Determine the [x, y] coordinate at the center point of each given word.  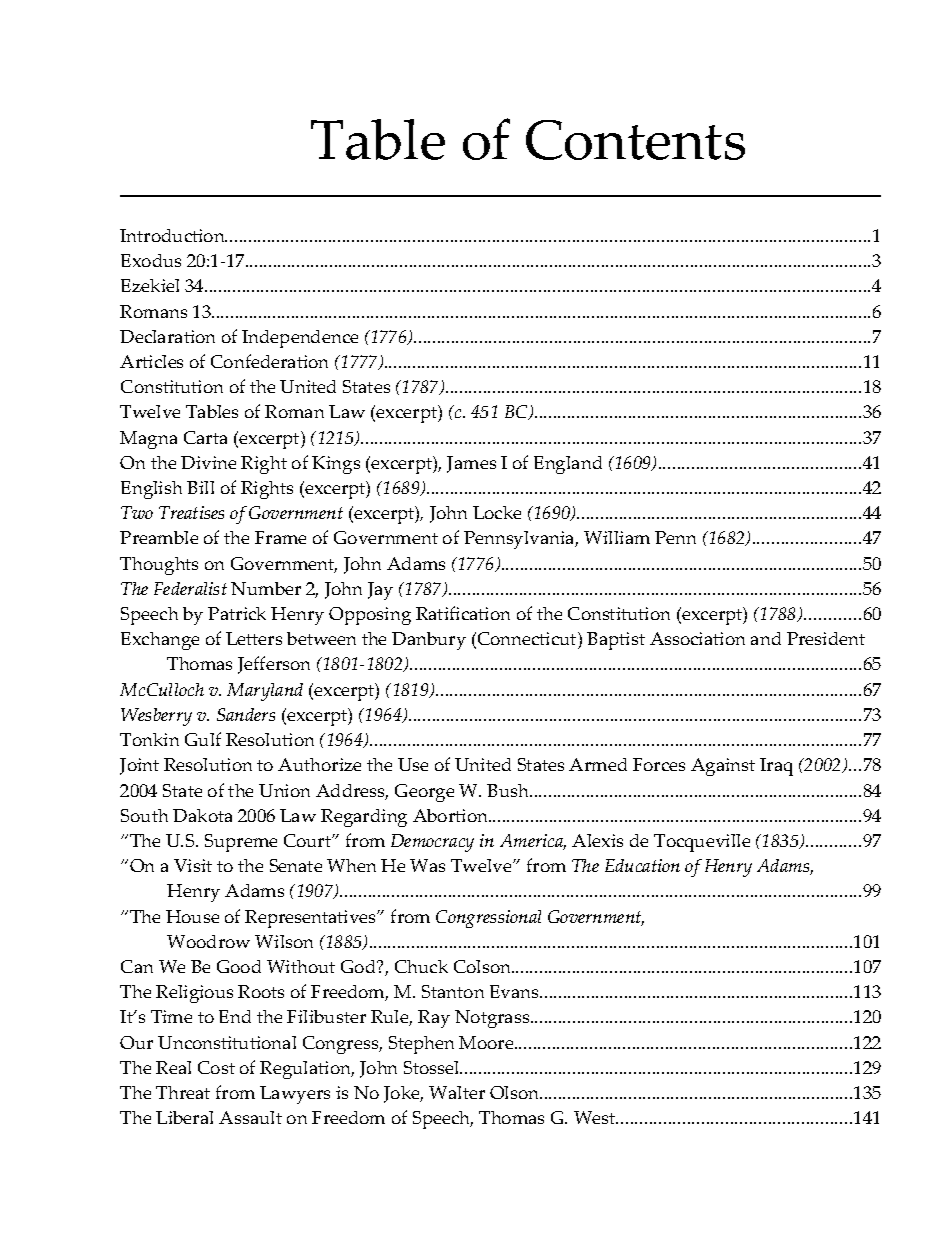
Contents [635, 140]
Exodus [151, 260]
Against [723, 767]
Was [427, 865]
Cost [216, 1067]
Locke [497, 512]
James [471, 464]
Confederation [269, 361]
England [568, 465]
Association [697, 638]
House [192, 916]
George [424, 793]
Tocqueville [702, 843]
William [617, 537]
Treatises [191, 512]
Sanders [246, 714]
